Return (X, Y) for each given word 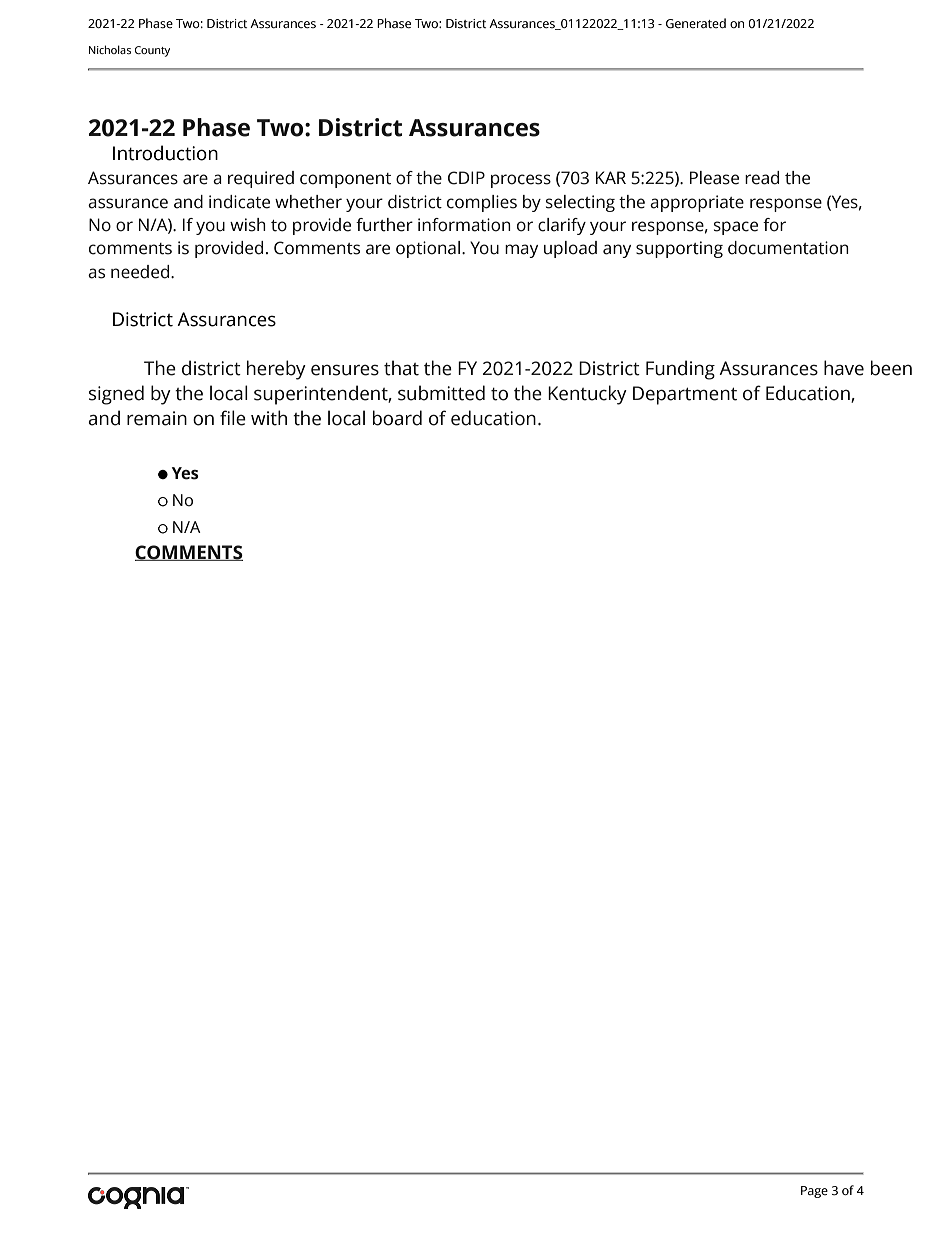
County (152, 51)
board (397, 418)
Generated (696, 23)
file (233, 418)
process (521, 181)
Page (814, 1192)
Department (685, 395)
